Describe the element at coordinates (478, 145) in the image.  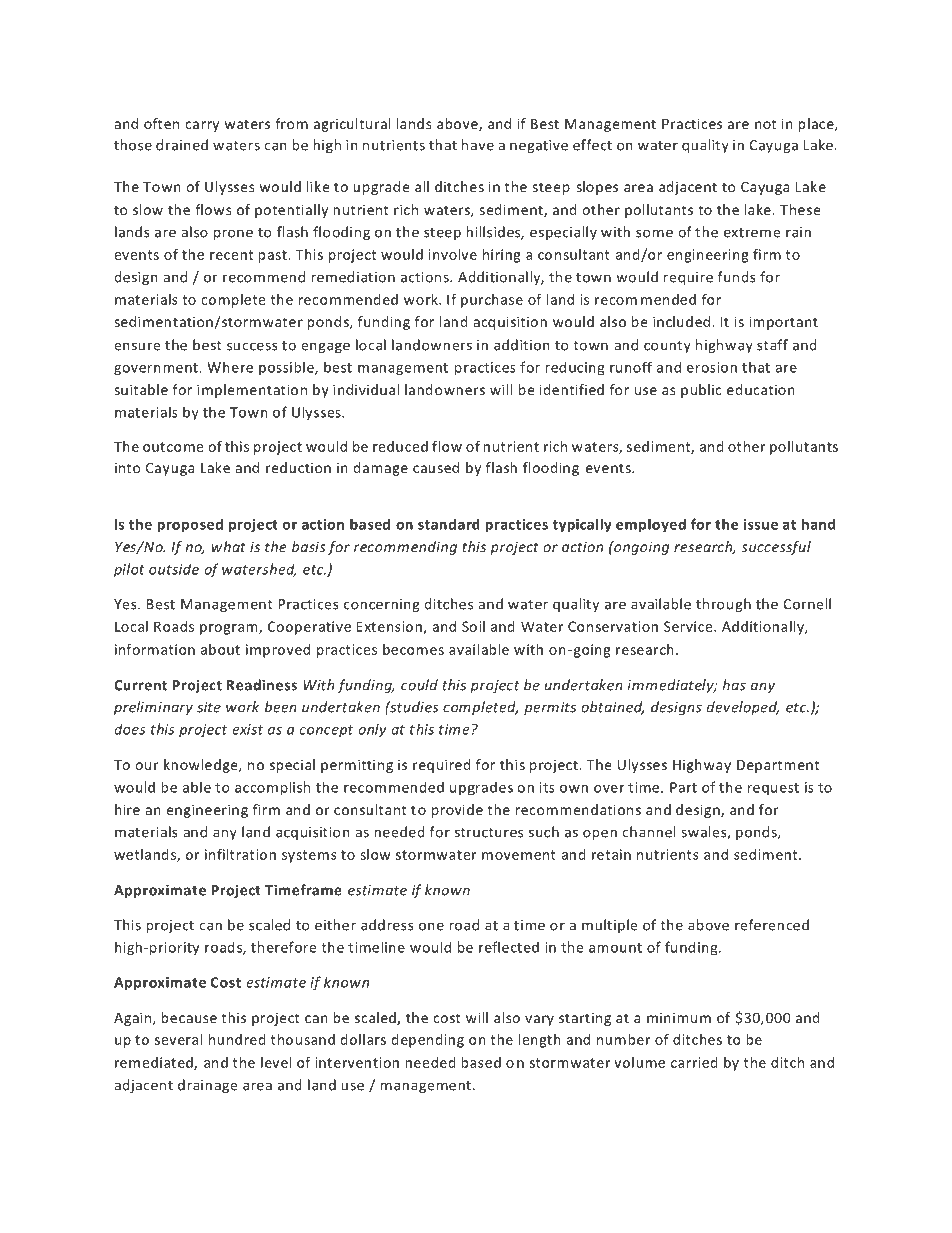
I see `have` at that location.
